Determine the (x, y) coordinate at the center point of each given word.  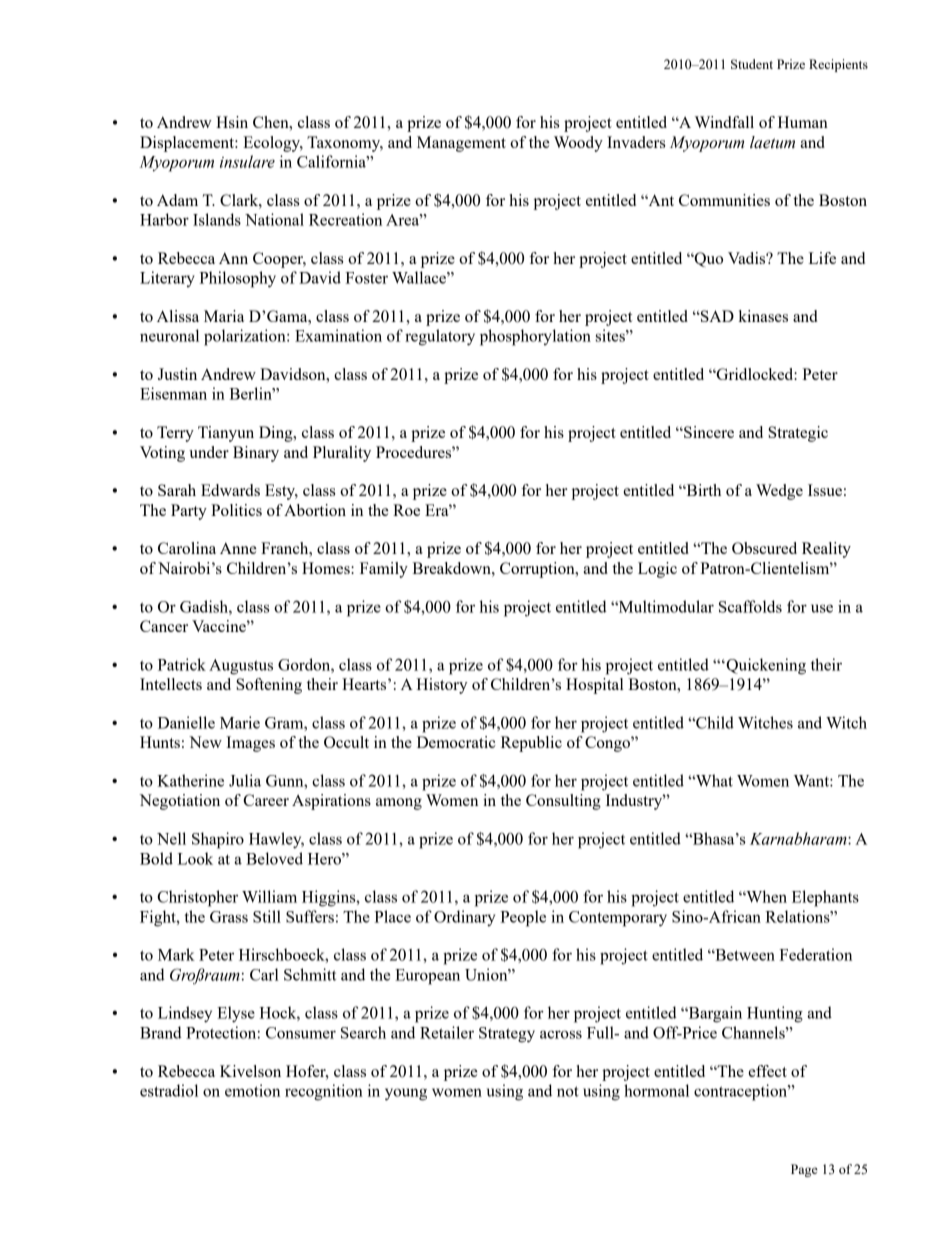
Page (804, 1170)
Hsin (232, 122)
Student (752, 64)
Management (461, 144)
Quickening (765, 666)
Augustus (241, 667)
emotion (252, 1090)
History (442, 686)
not (568, 1091)
